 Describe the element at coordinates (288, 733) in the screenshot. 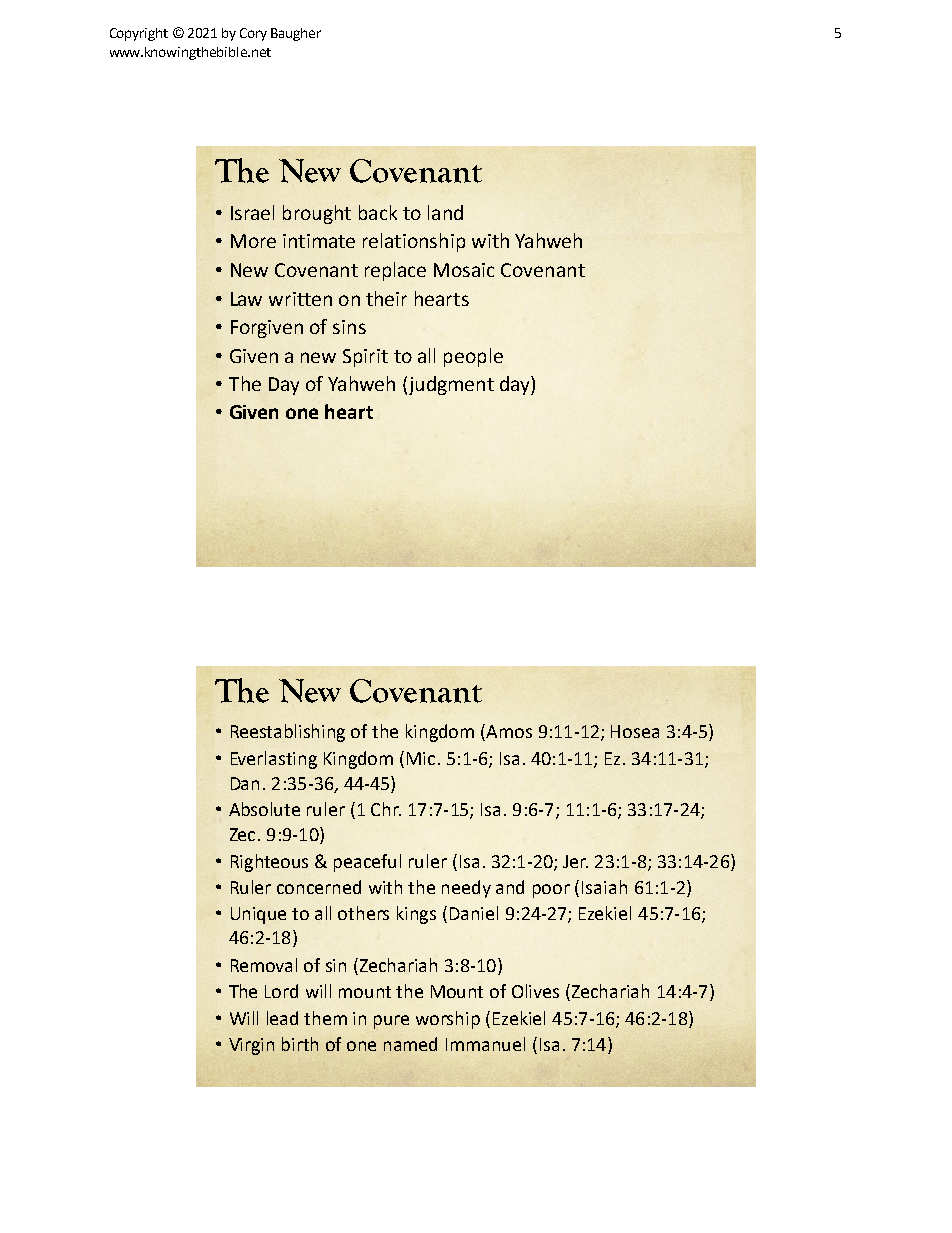

I see `Reestablishing` at that location.
